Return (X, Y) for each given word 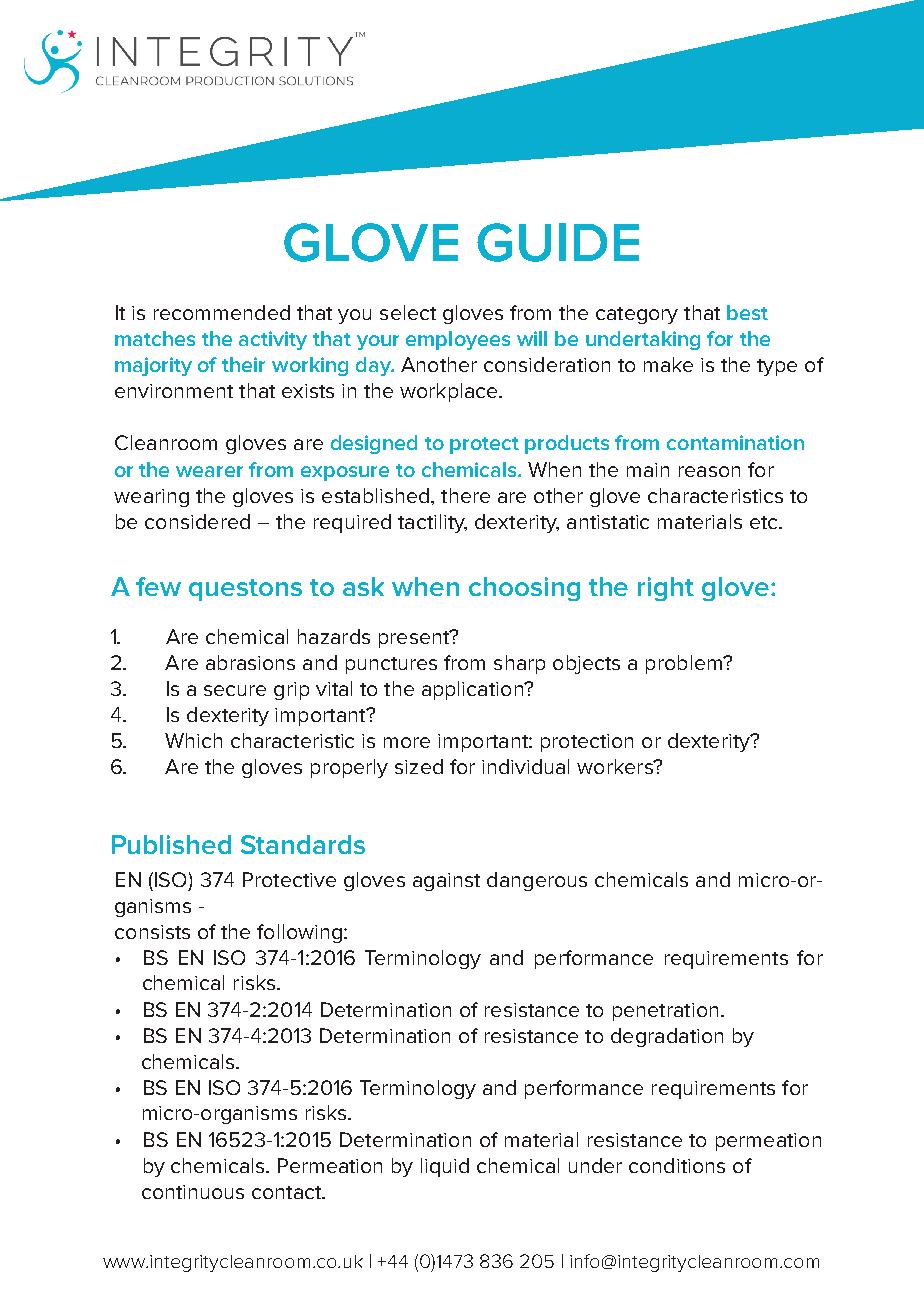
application (473, 690)
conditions (677, 1165)
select (408, 312)
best (747, 312)
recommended (222, 312)
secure (235, 690)
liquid (445, 1167)
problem (685, 664)
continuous (193, 1192)
